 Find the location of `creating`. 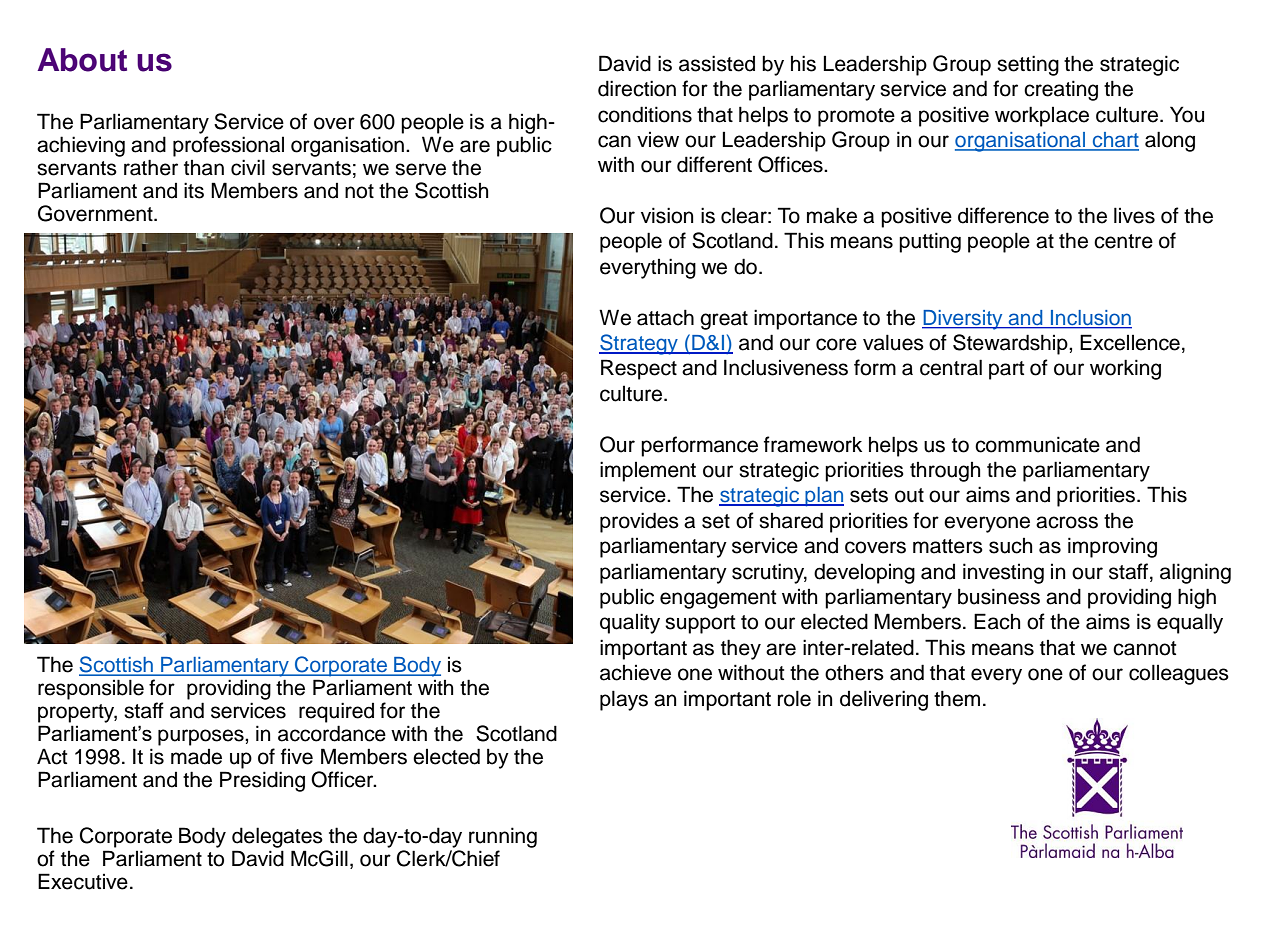

creating is located at coordinates (1061, 90).
